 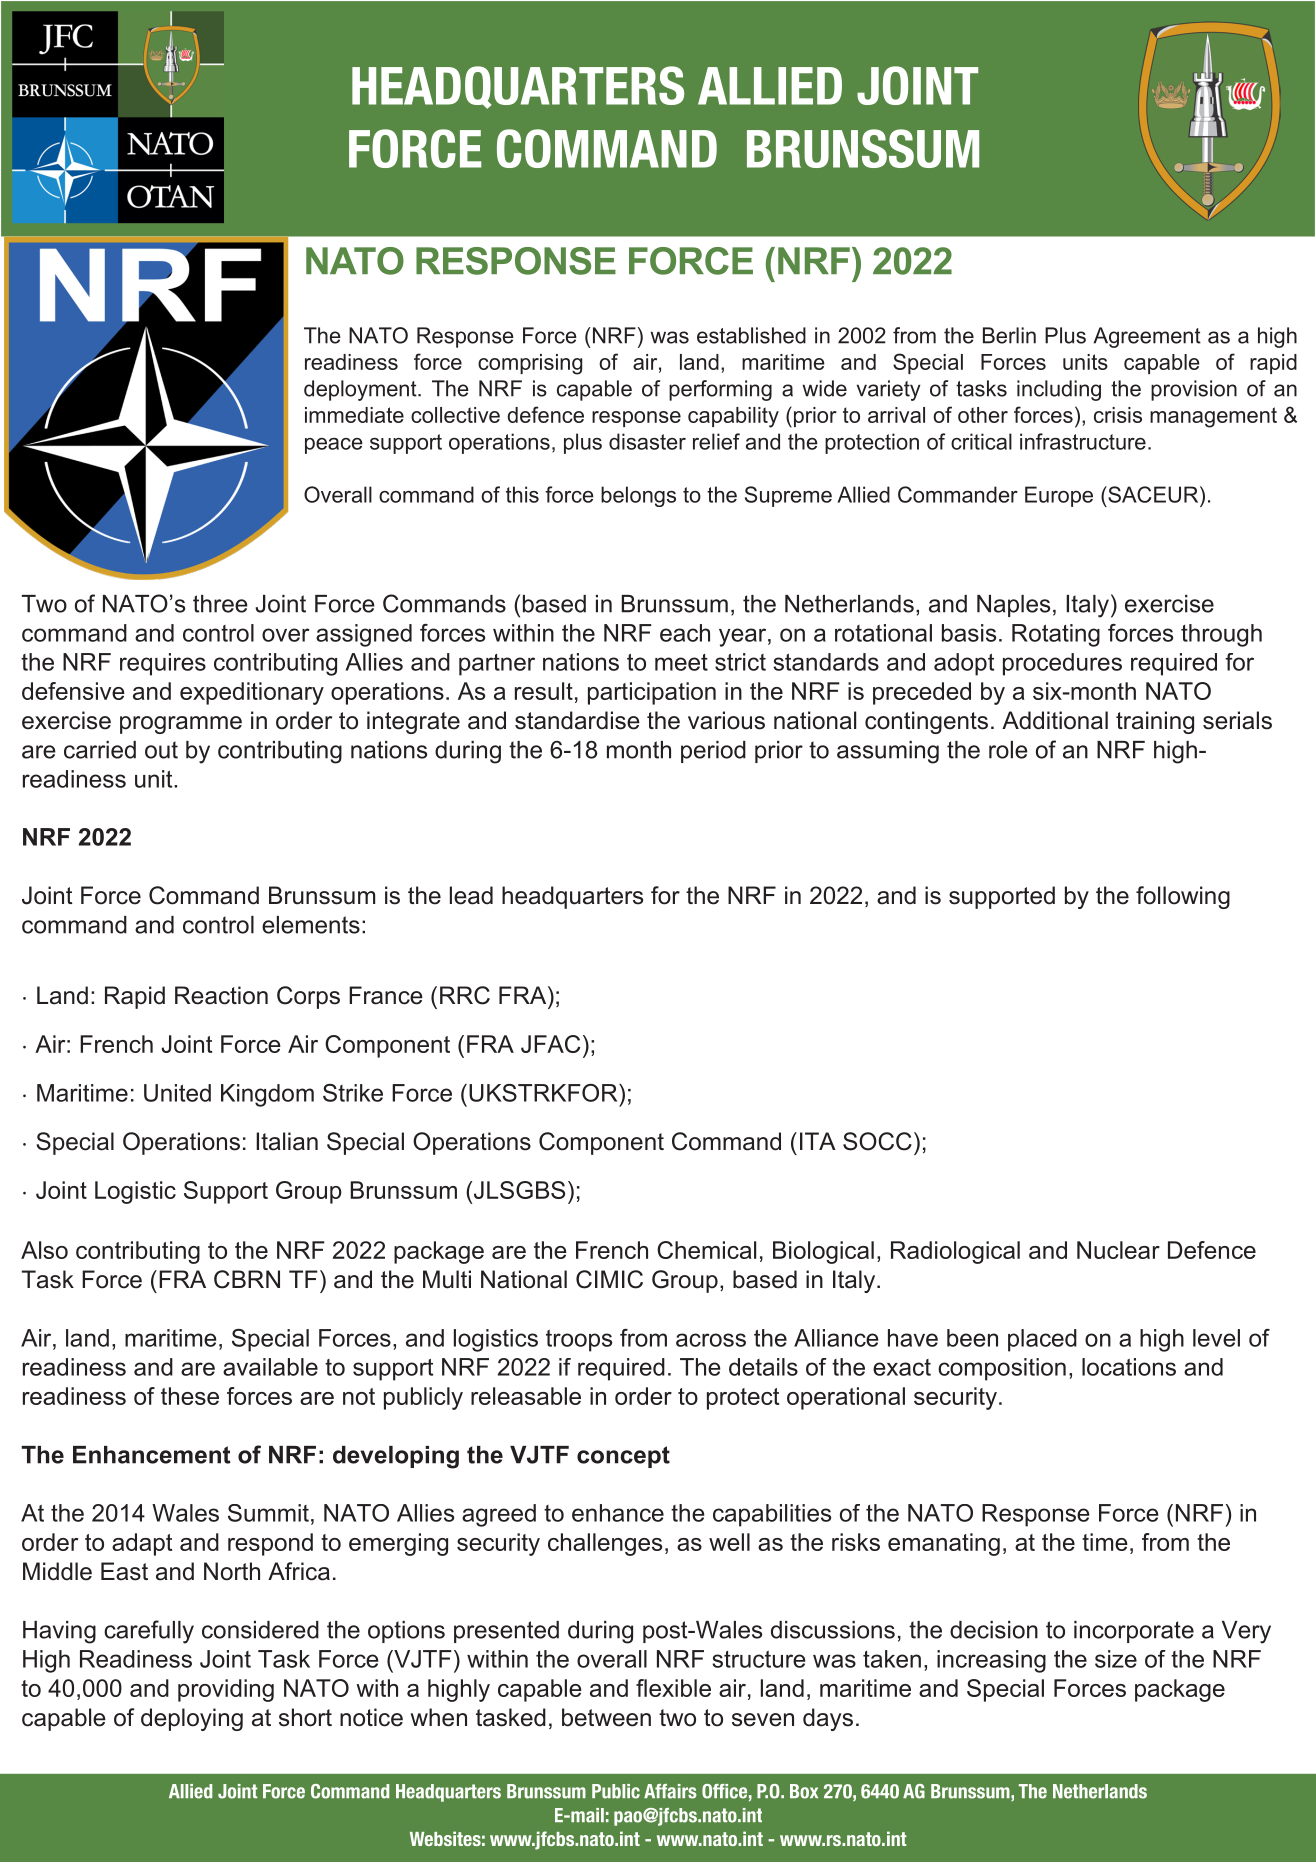 What do you see at coordinates (471, 895) in the document?
I see `lead` at bounding box center [471, 895].
